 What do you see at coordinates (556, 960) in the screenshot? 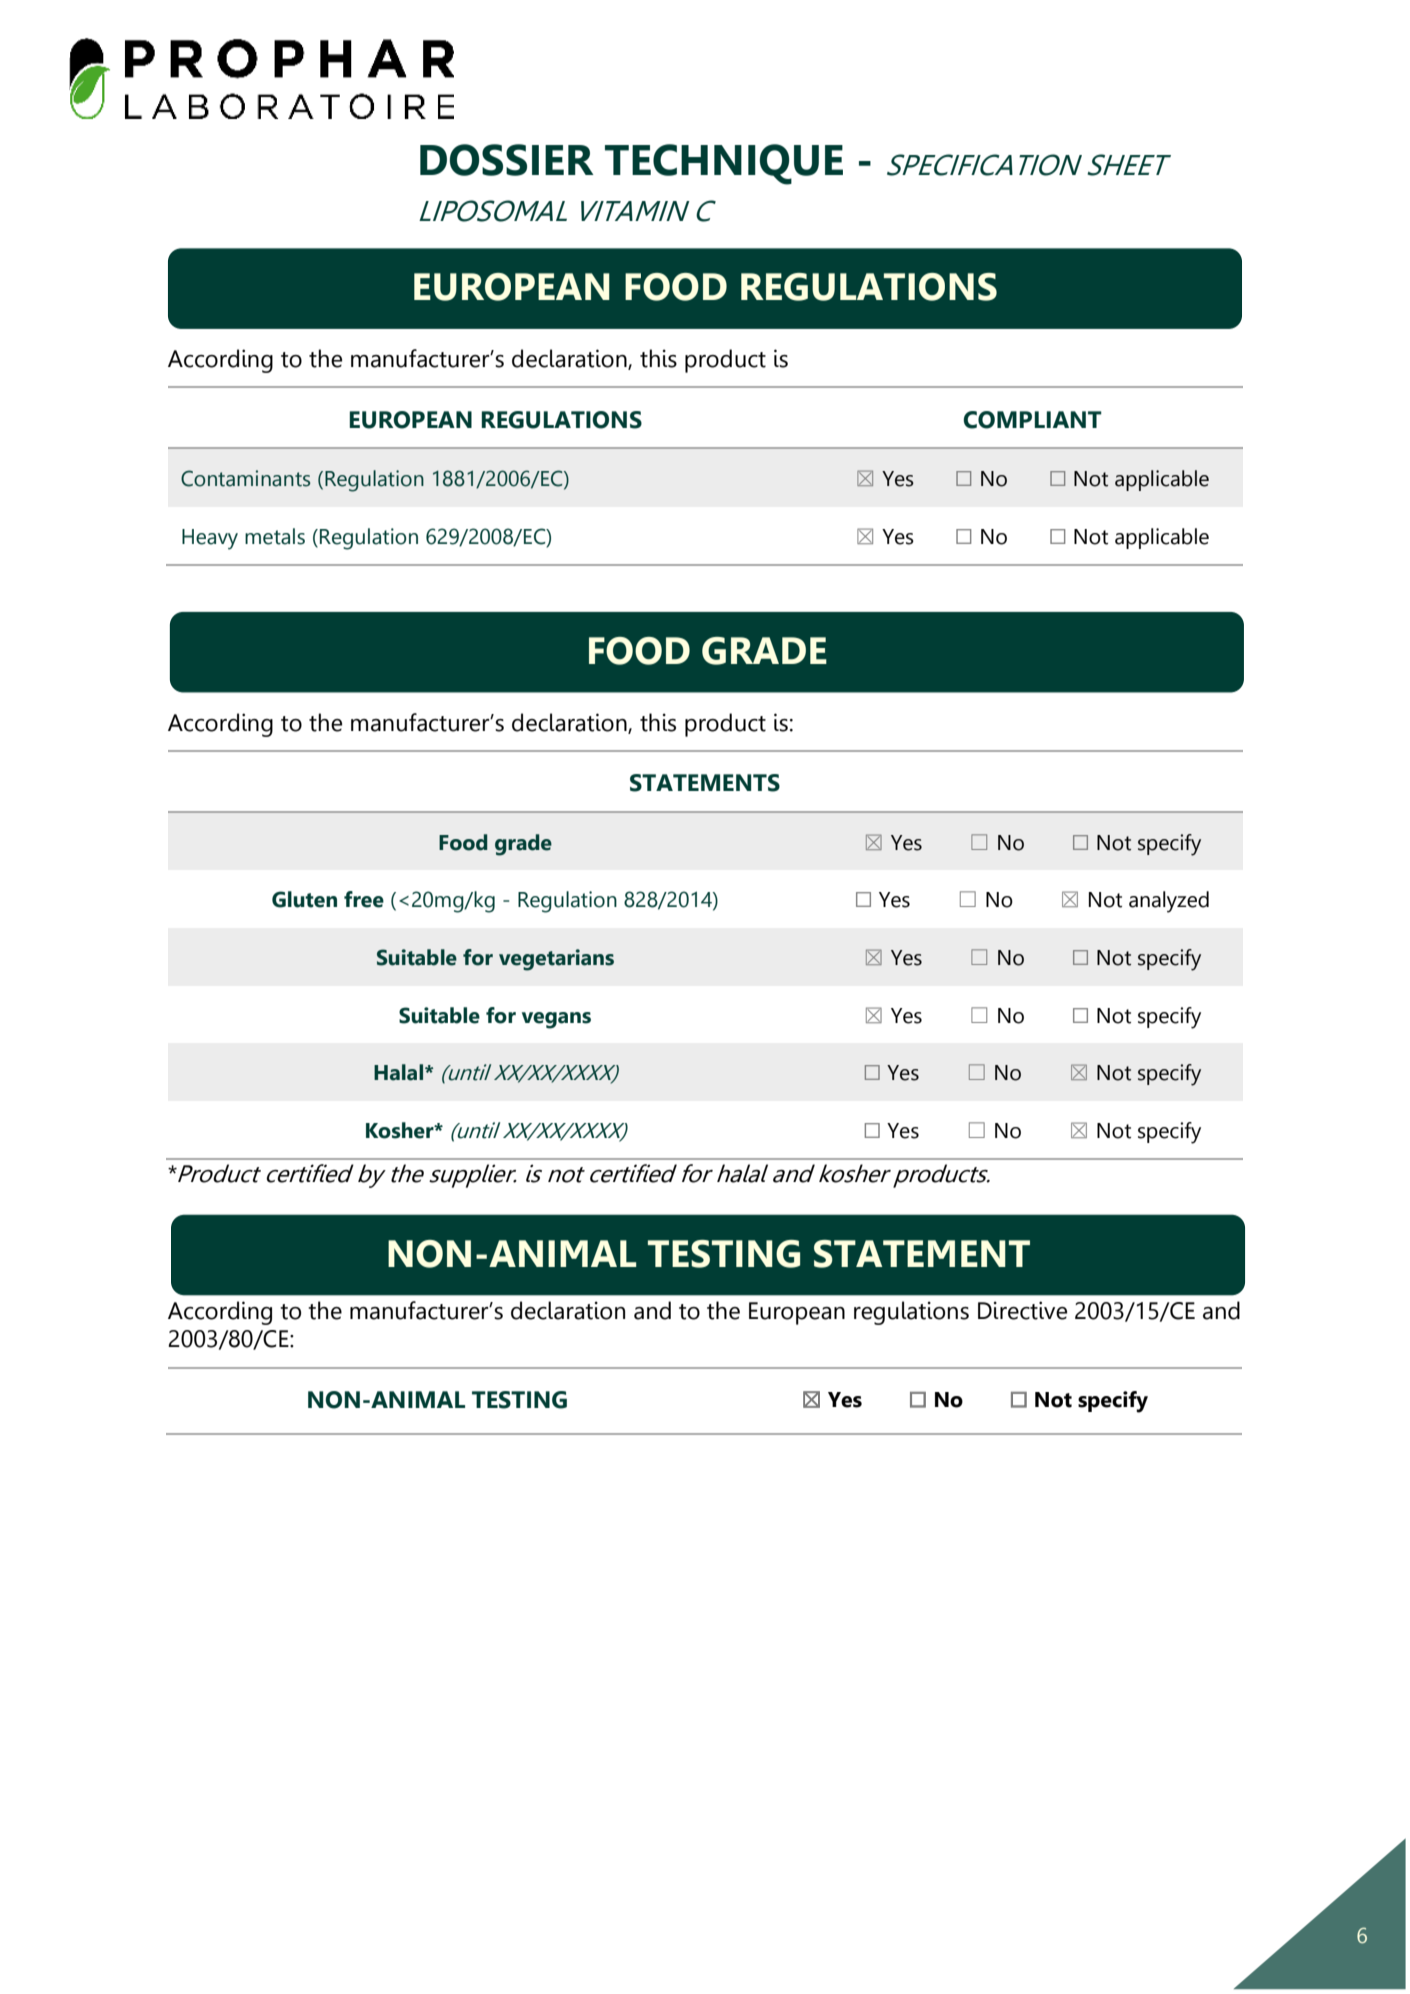
I see `vegetarians` at bounding box center [556, 960].
